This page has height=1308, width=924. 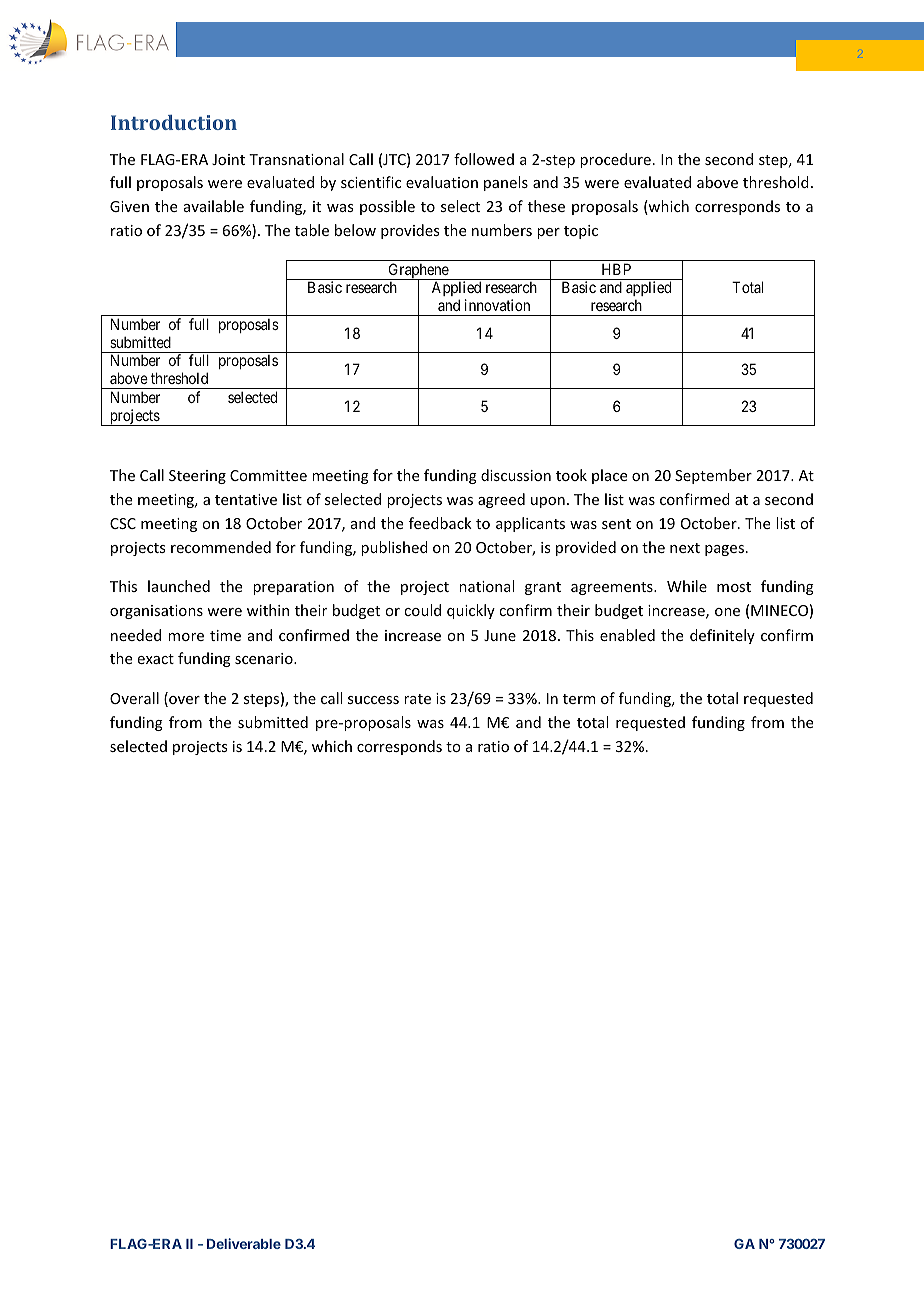 What do you see at coordinates (156, 659) in the page?
I see `exact` at bounding box center [156, 659].
